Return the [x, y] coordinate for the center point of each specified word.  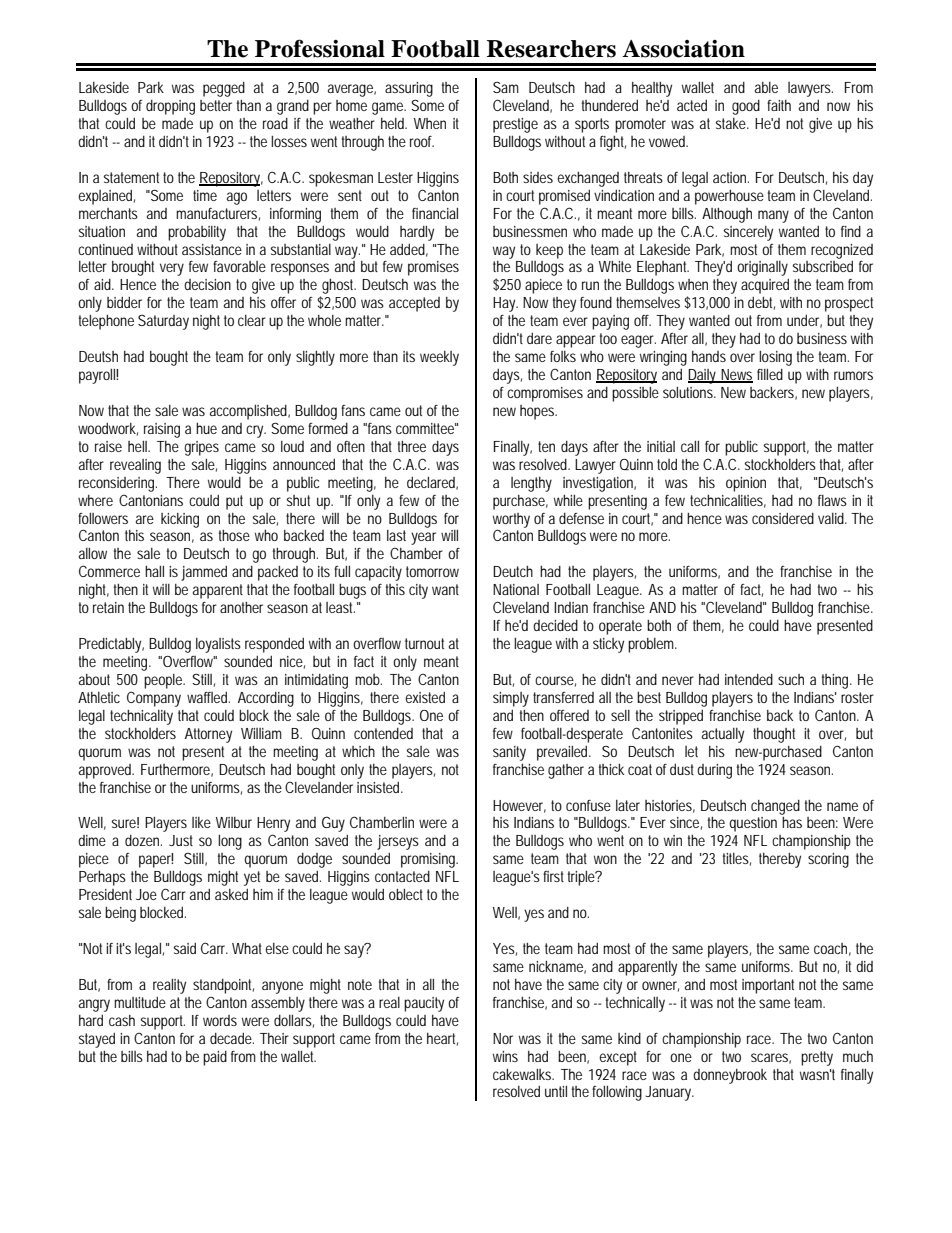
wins [505, 1056]
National [516, 589]
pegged [224, 89]
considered [783, 518]
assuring [409, 89]
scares [771, 1058]
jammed [204, 573]
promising [429, 860]
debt [761, 303]
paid [215, 1058]
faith [779, 105]
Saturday [163, 322]
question [753, 824]
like [201, 822]
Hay [505, 304]
